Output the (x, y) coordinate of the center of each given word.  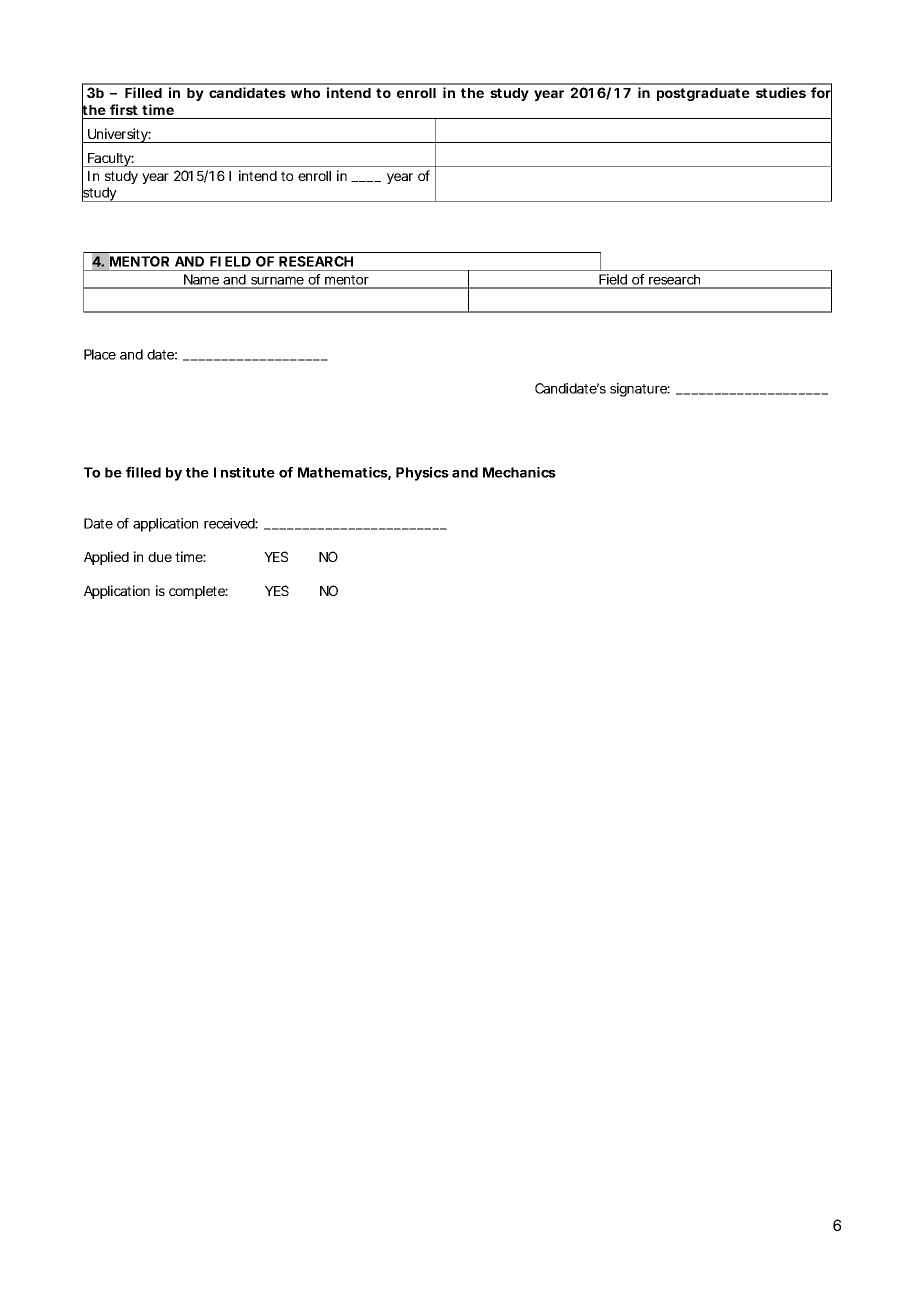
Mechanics (519, 472)
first (124, 109)
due (160, 557)
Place (100, 354)
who (305, 93)
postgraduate (703, 94)
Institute (244, 472)
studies (781, 92)
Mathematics (343, 472)
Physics (422, 474)
